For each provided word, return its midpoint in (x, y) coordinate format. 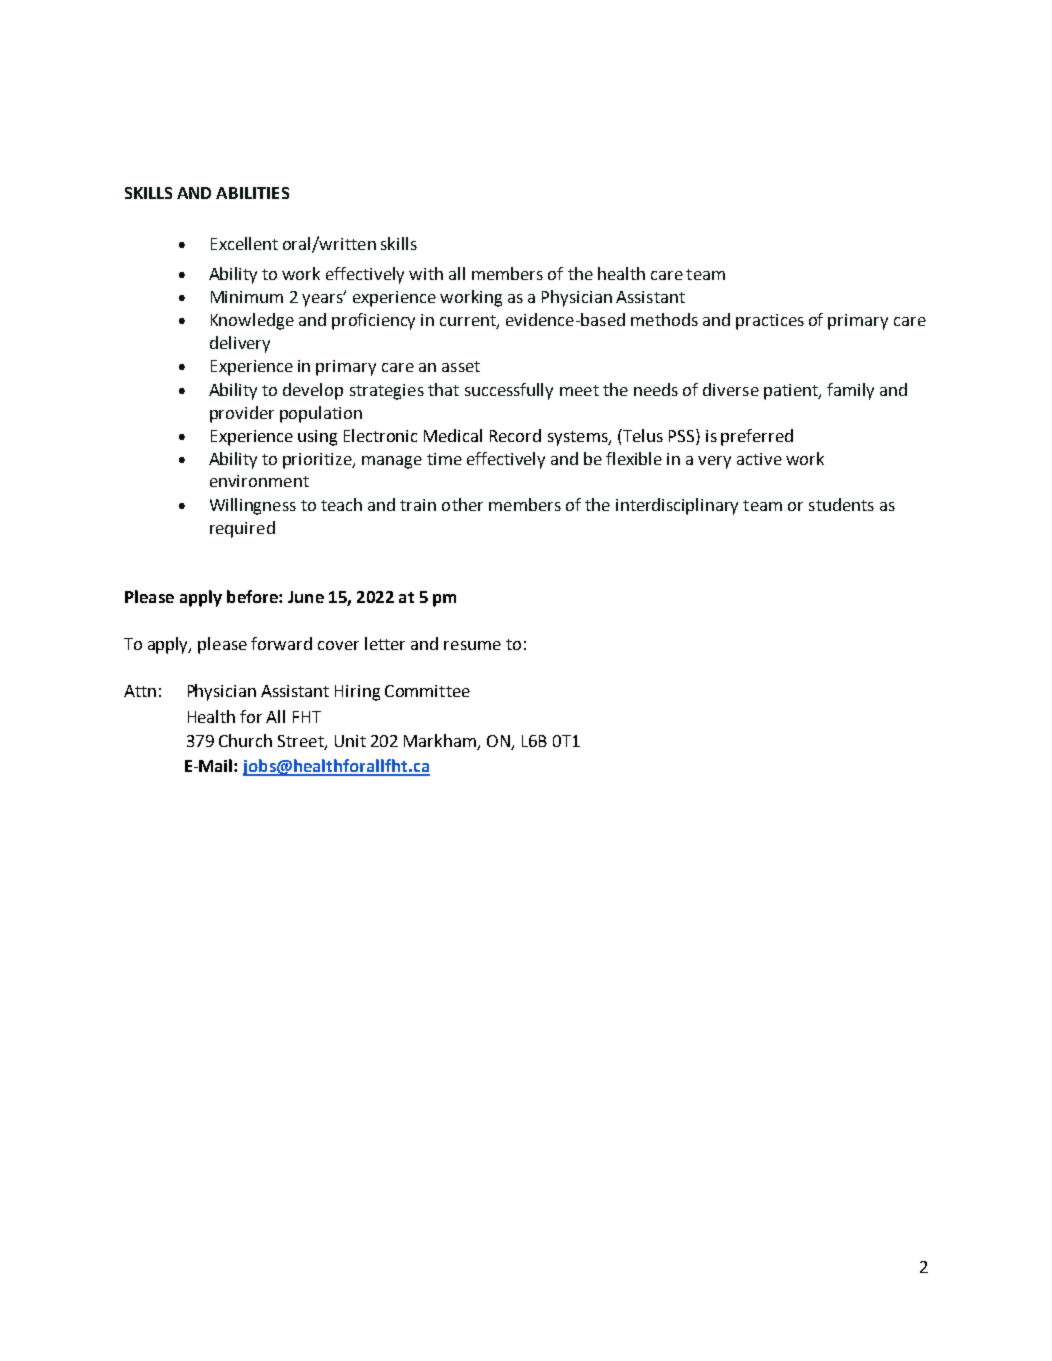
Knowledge (252, 321)
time (444, 459)
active (759, 459)
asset (461, 366)
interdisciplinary (677, 506)
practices (770, 322)
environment (259, 481)
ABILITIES (252, 193)
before (253, 596)
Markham (441, 742)
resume (472, 645)
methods (664, 319)
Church (245, 740)
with (426, 273)
